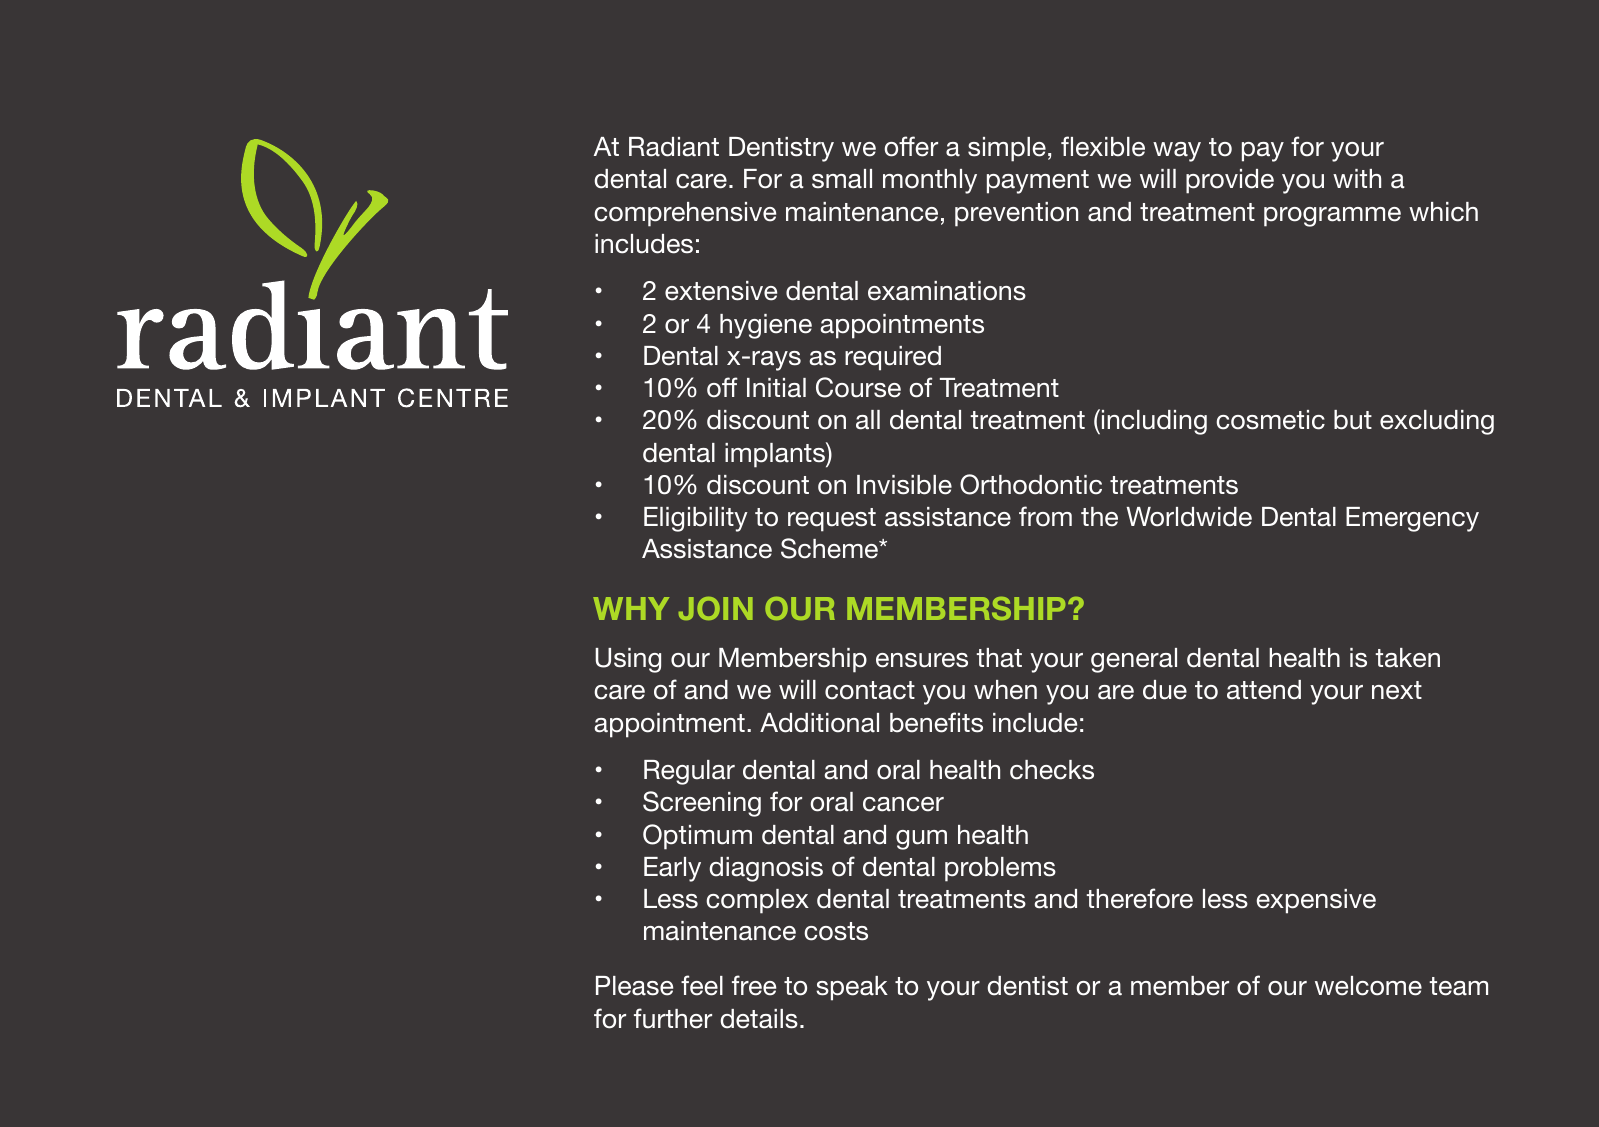  What do you see at coordinates (999, 658) in the screenshot?
I see `that` at bounding box center [999, 658].
